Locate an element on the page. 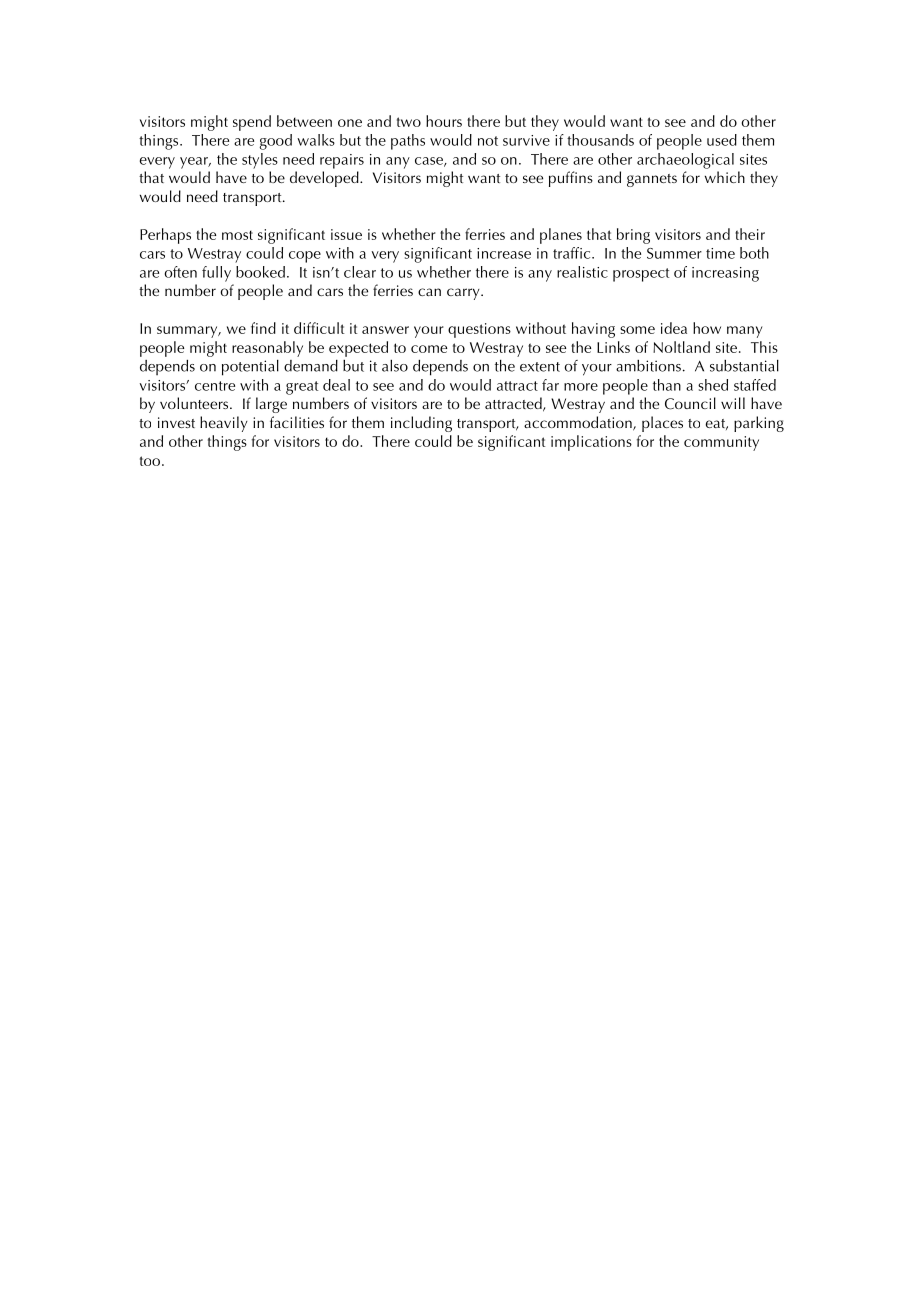  fully is located at coordinates (216, 274).
